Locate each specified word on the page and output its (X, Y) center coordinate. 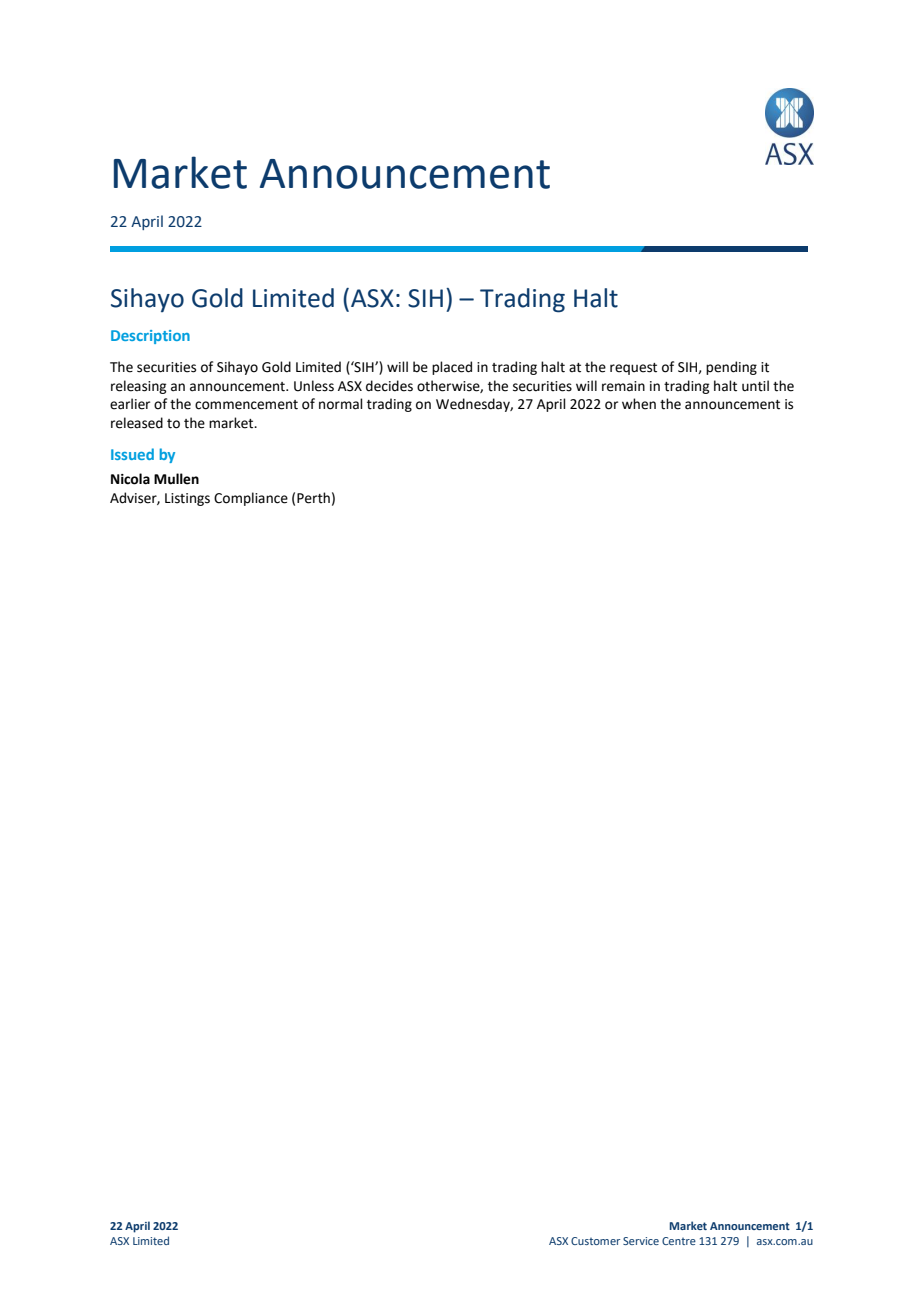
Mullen (176, 479)
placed (452, 368)
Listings (187, 499)
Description (150, 337)
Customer (595, 1241)
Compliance (251, 499)
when (639, 404)
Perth (313, 498)
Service (641, 1241)
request (633, 369)
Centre (679, 1241)
